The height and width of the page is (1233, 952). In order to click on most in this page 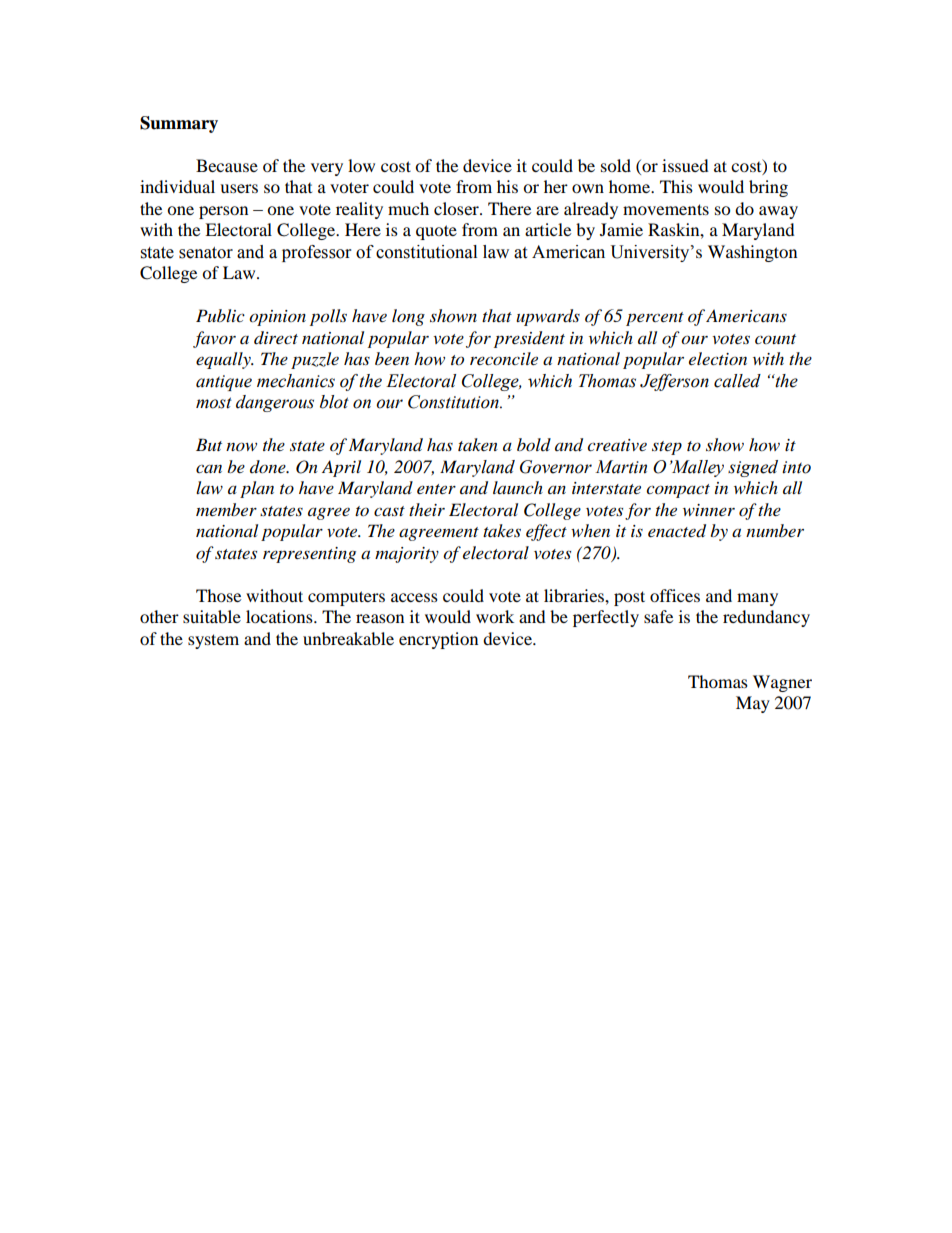, I will do `click(214, 403)`.
